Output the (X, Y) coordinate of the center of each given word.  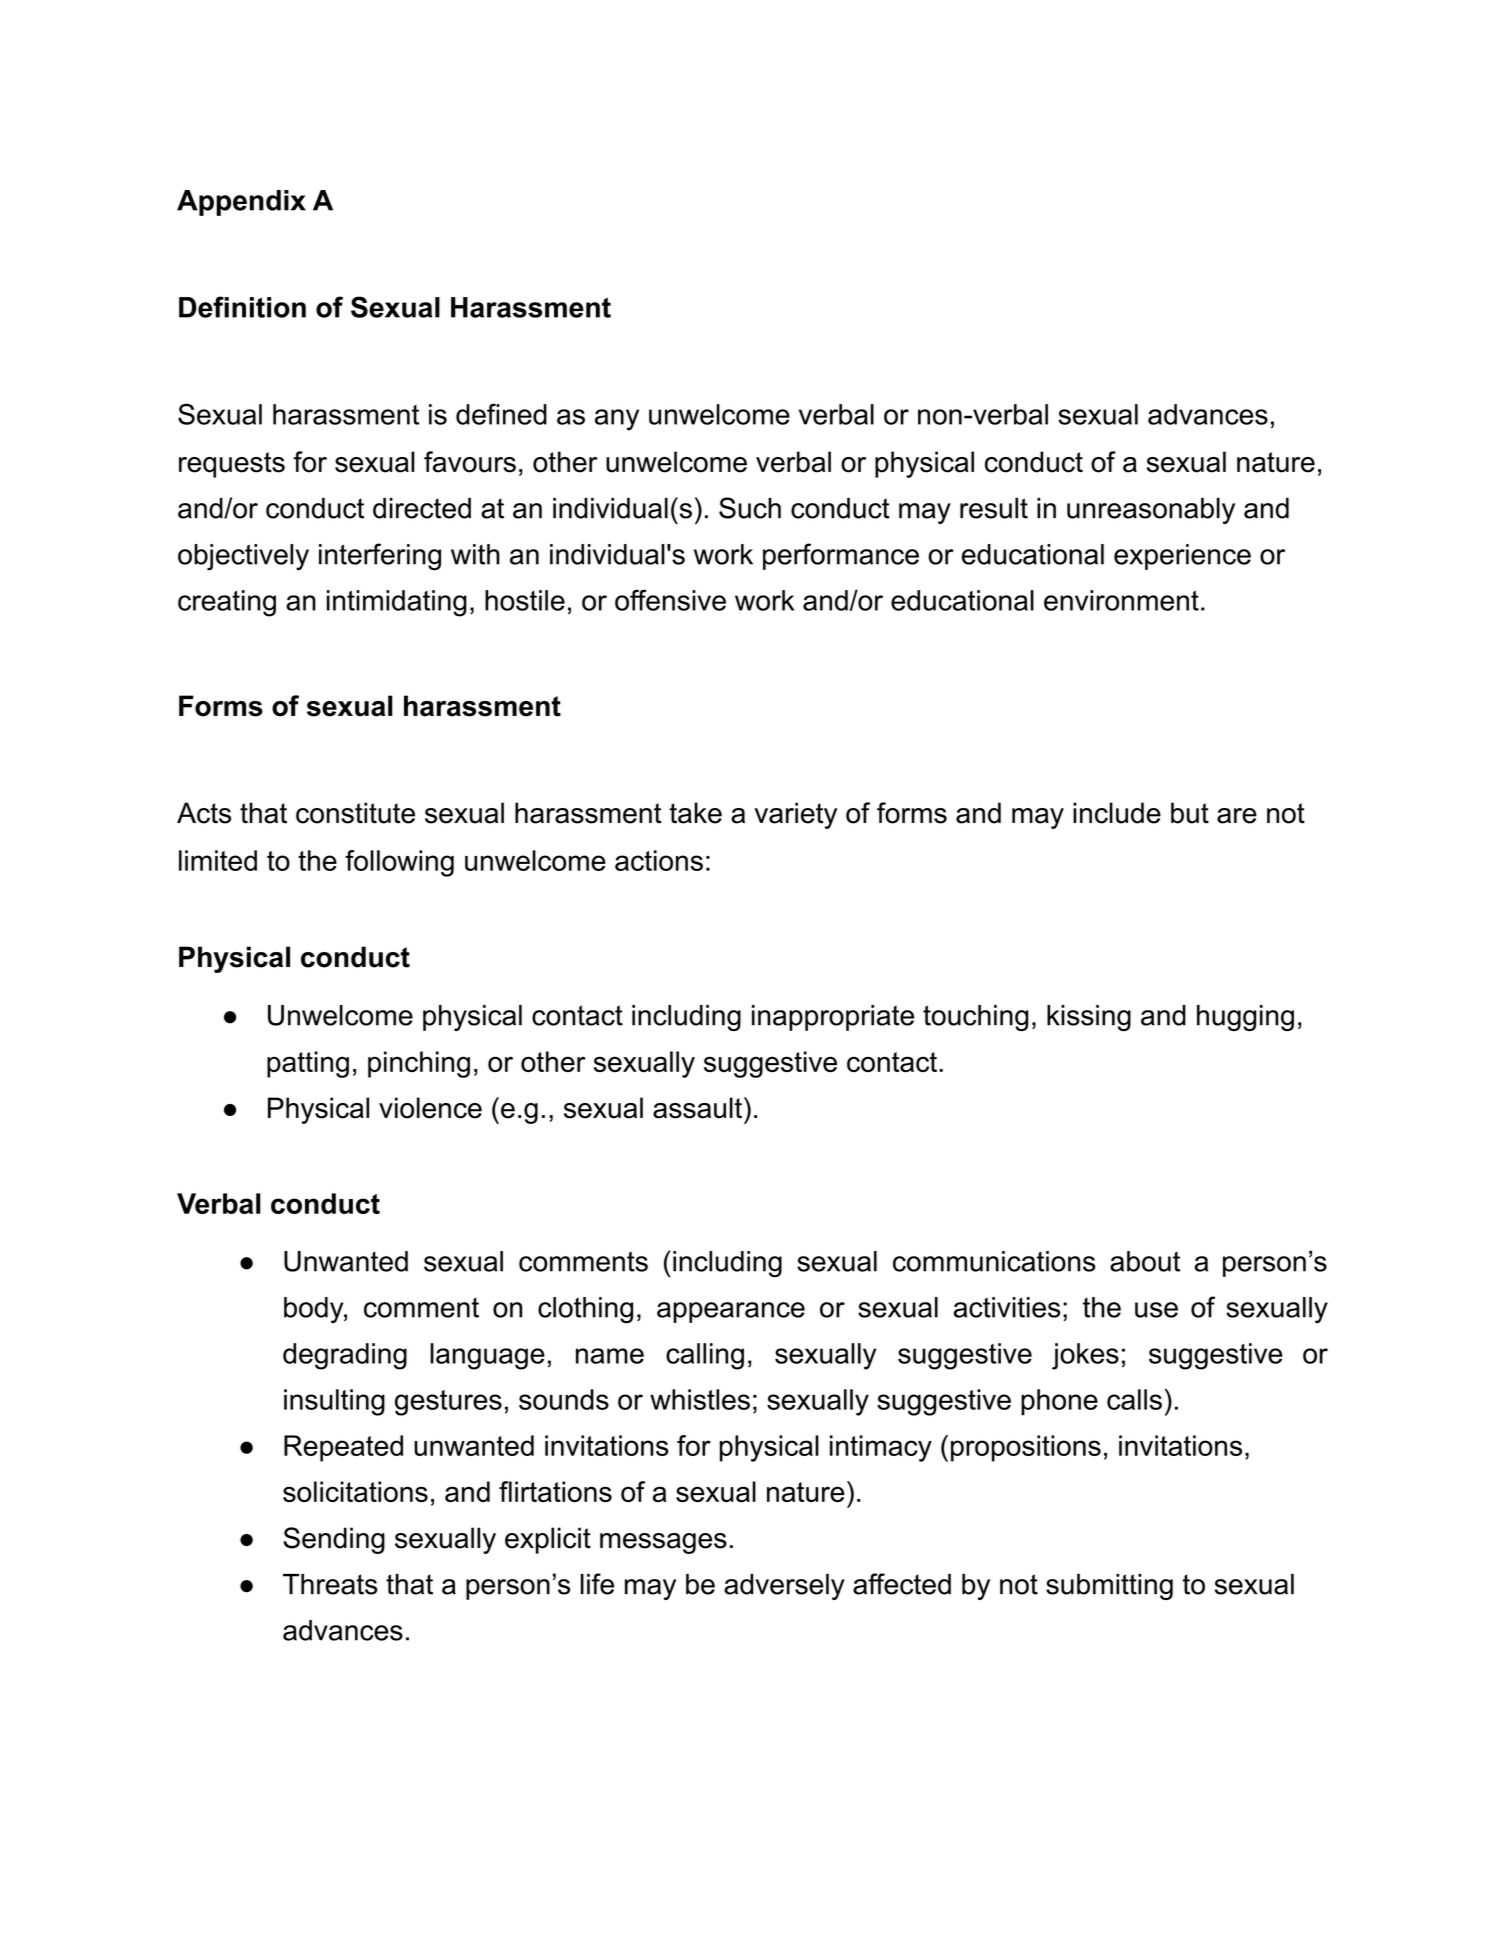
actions (659, 860)
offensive (670, 600)
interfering (380, 557)
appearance (731, 1312)
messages (663, 1543)
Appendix (241, 203)
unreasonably (1151, 511)
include (1117, 813)
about (1145, 1261)
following (399, 863)
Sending (334, 1540)
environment (1121, 600)
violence (430, 1108)
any (617, 420)
